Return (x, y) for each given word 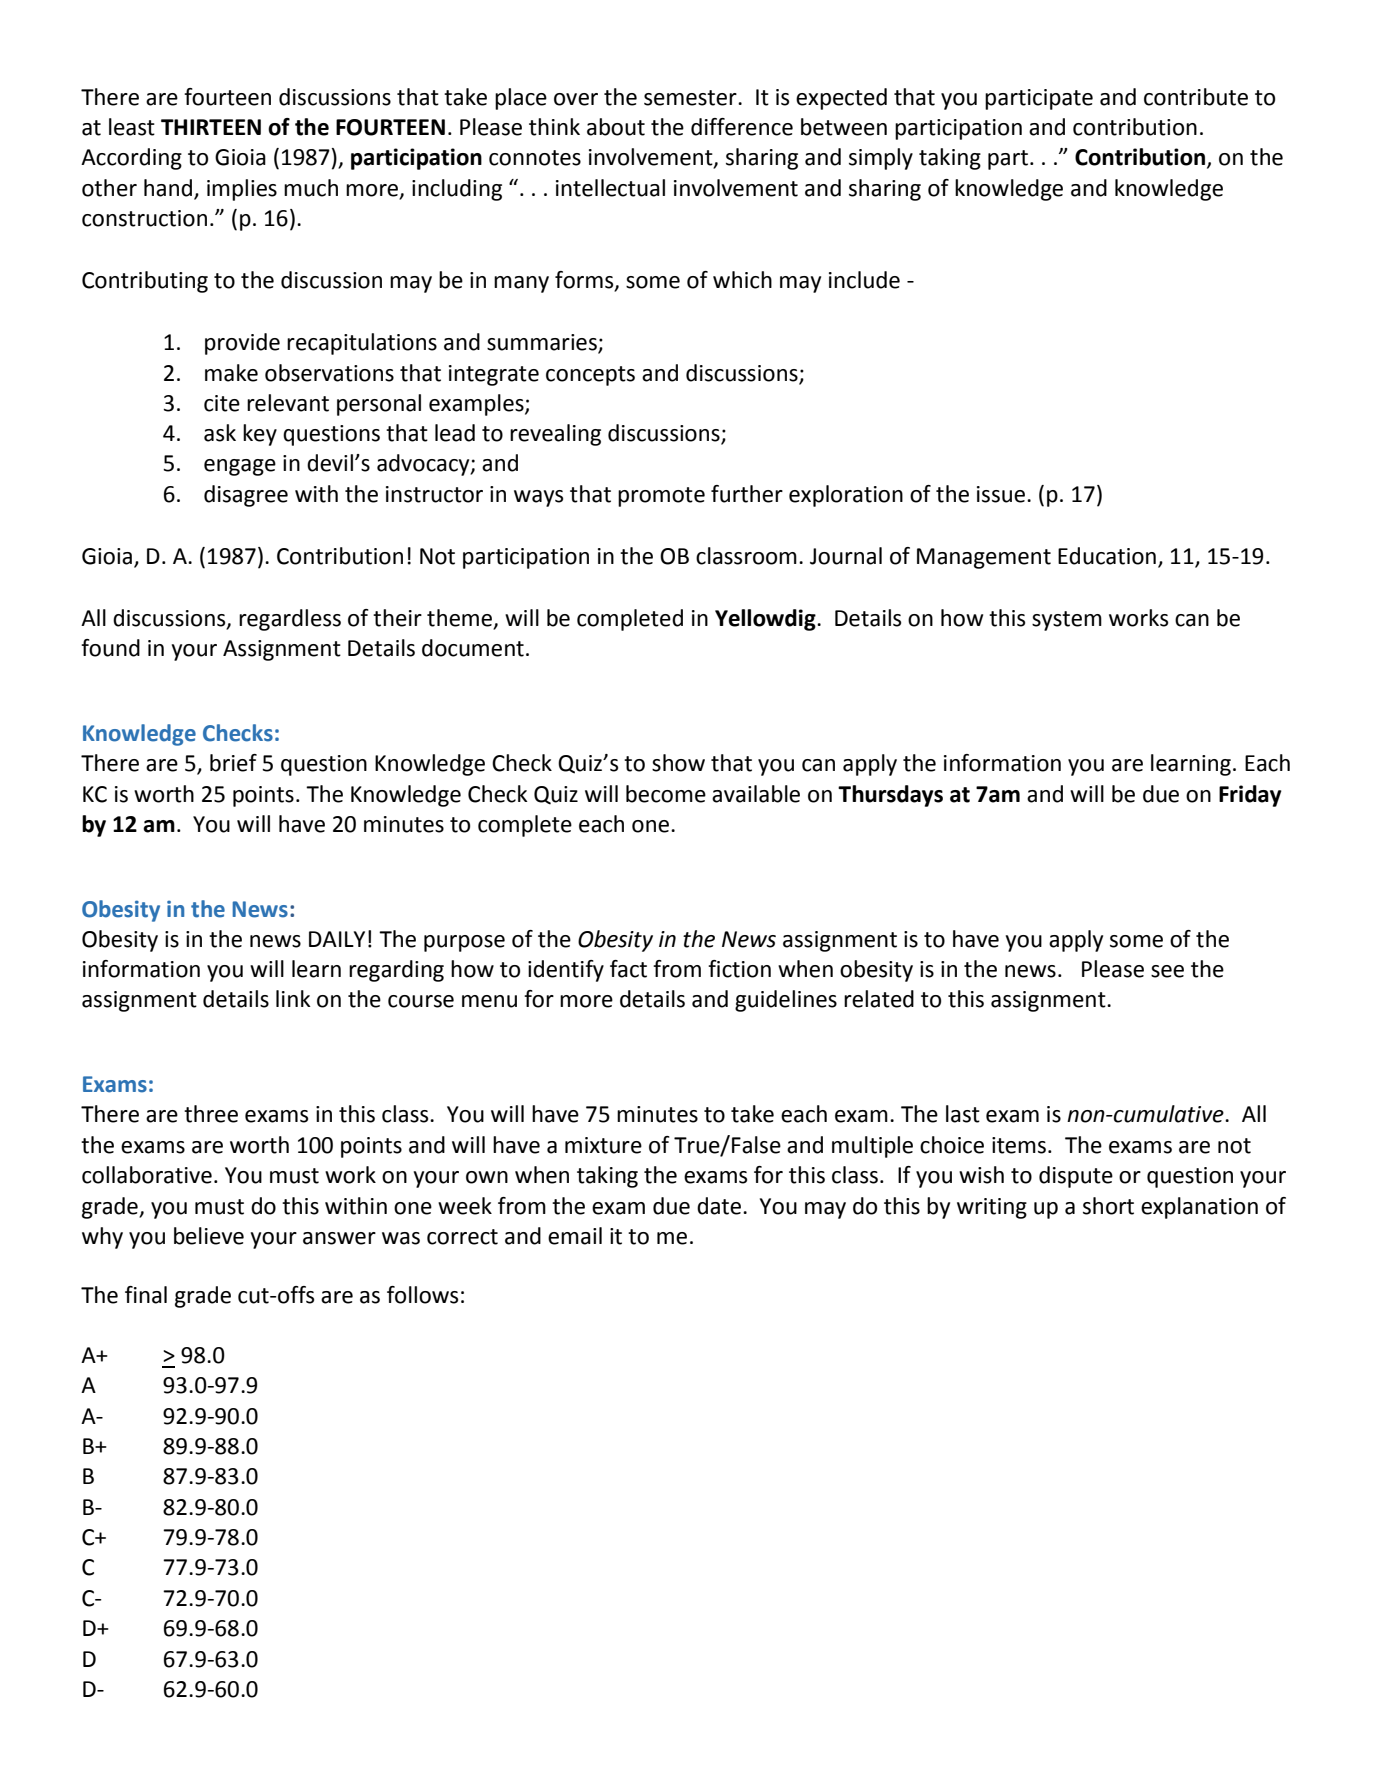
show (678, 763)
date (719, 1206)
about (616, 127)
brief (233, 763)
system (1067, 621)
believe (209, 1236)
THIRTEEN (211, 127)
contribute (1196, 97)
